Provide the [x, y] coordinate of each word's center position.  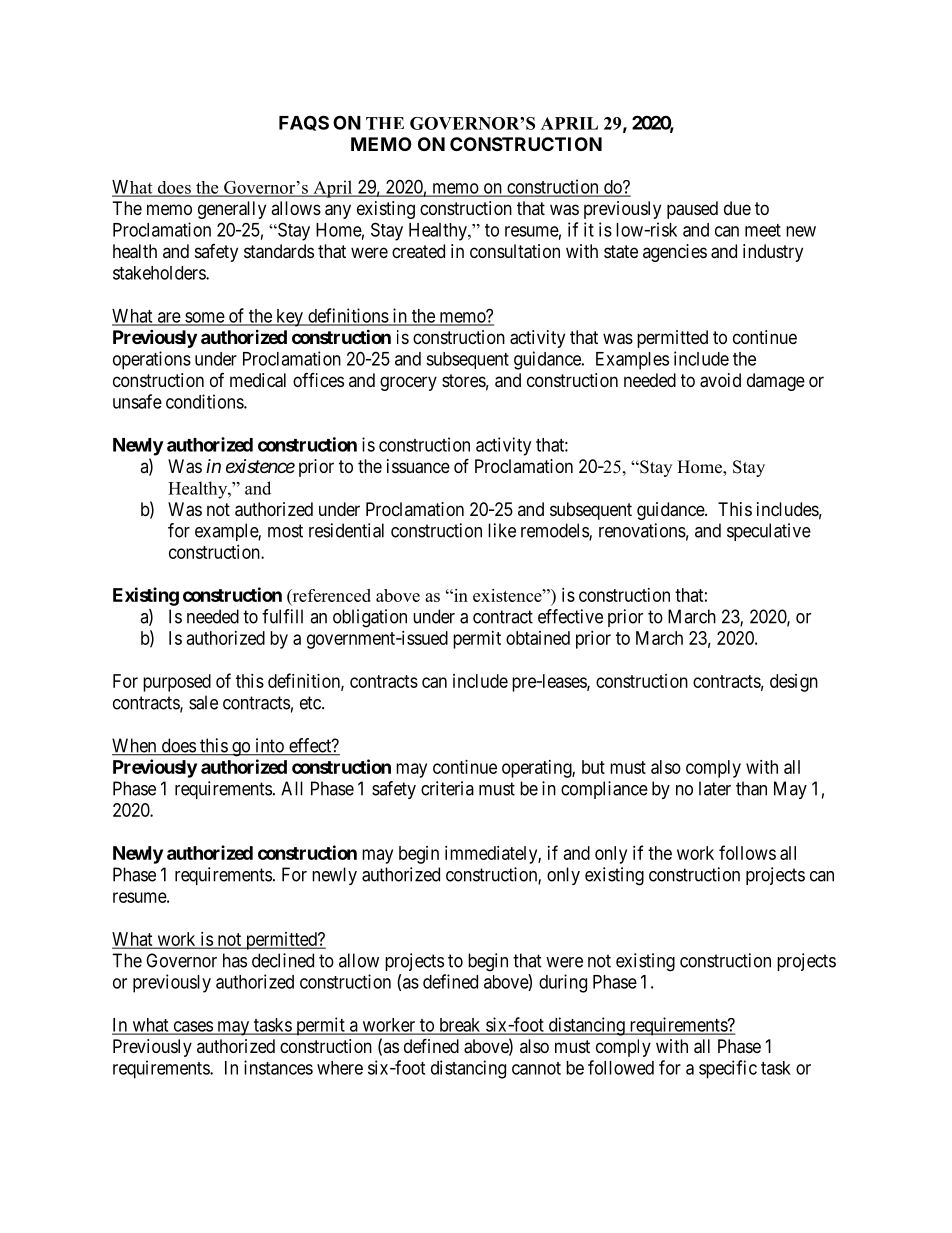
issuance [418, 466]
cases [192, 1027]
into [269, 746]
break [460, 1026]
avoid [720, 380]
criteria [447, 788]
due [737, 208]
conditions [205, 401]
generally [232, 210]
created [418, 251]
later [715, 788]
